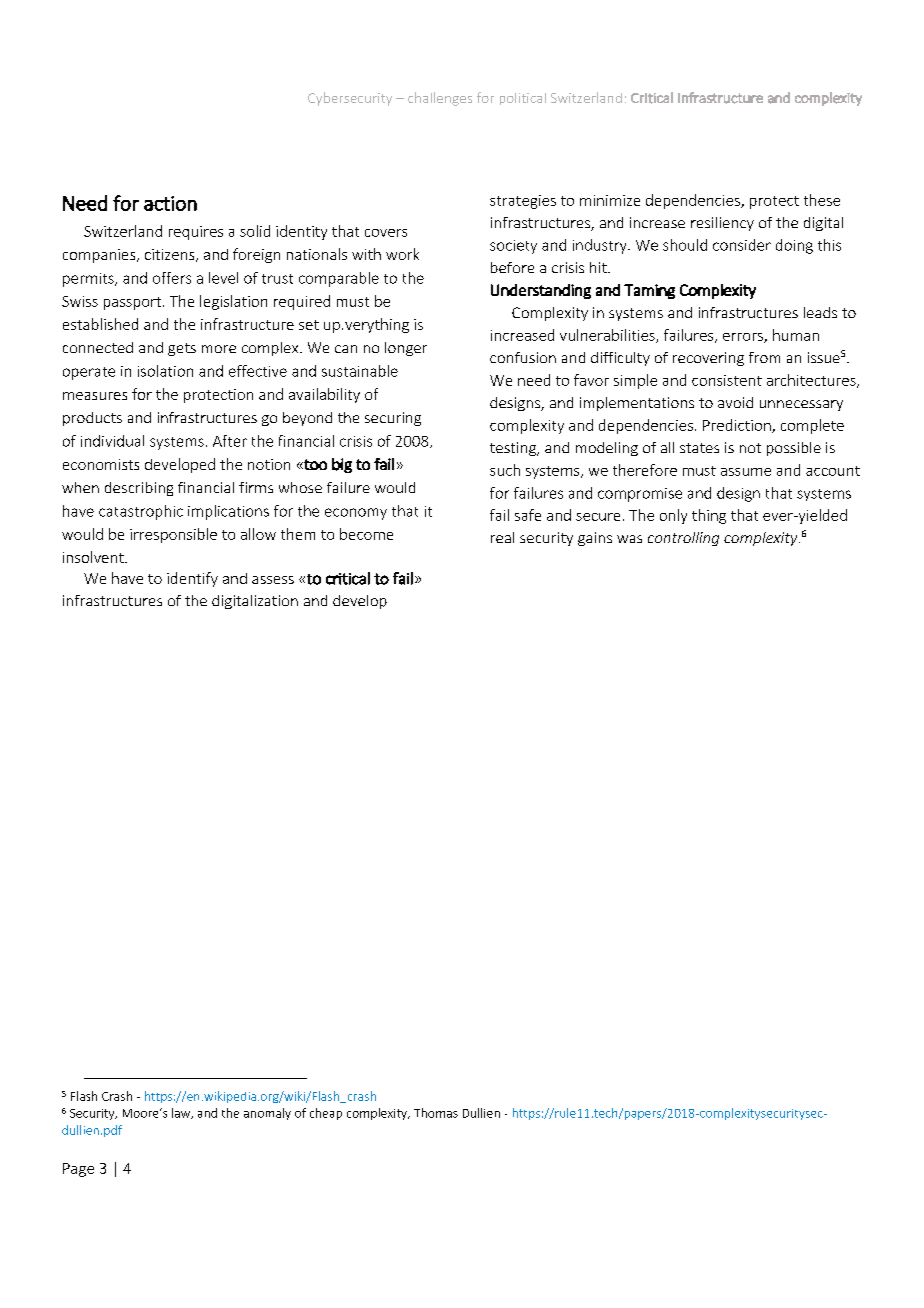 This document has height=1308, width=924. What do you see at coordinates (173, 535) in the document?
I see `irresponsible` at bounding box center [173, 535].
